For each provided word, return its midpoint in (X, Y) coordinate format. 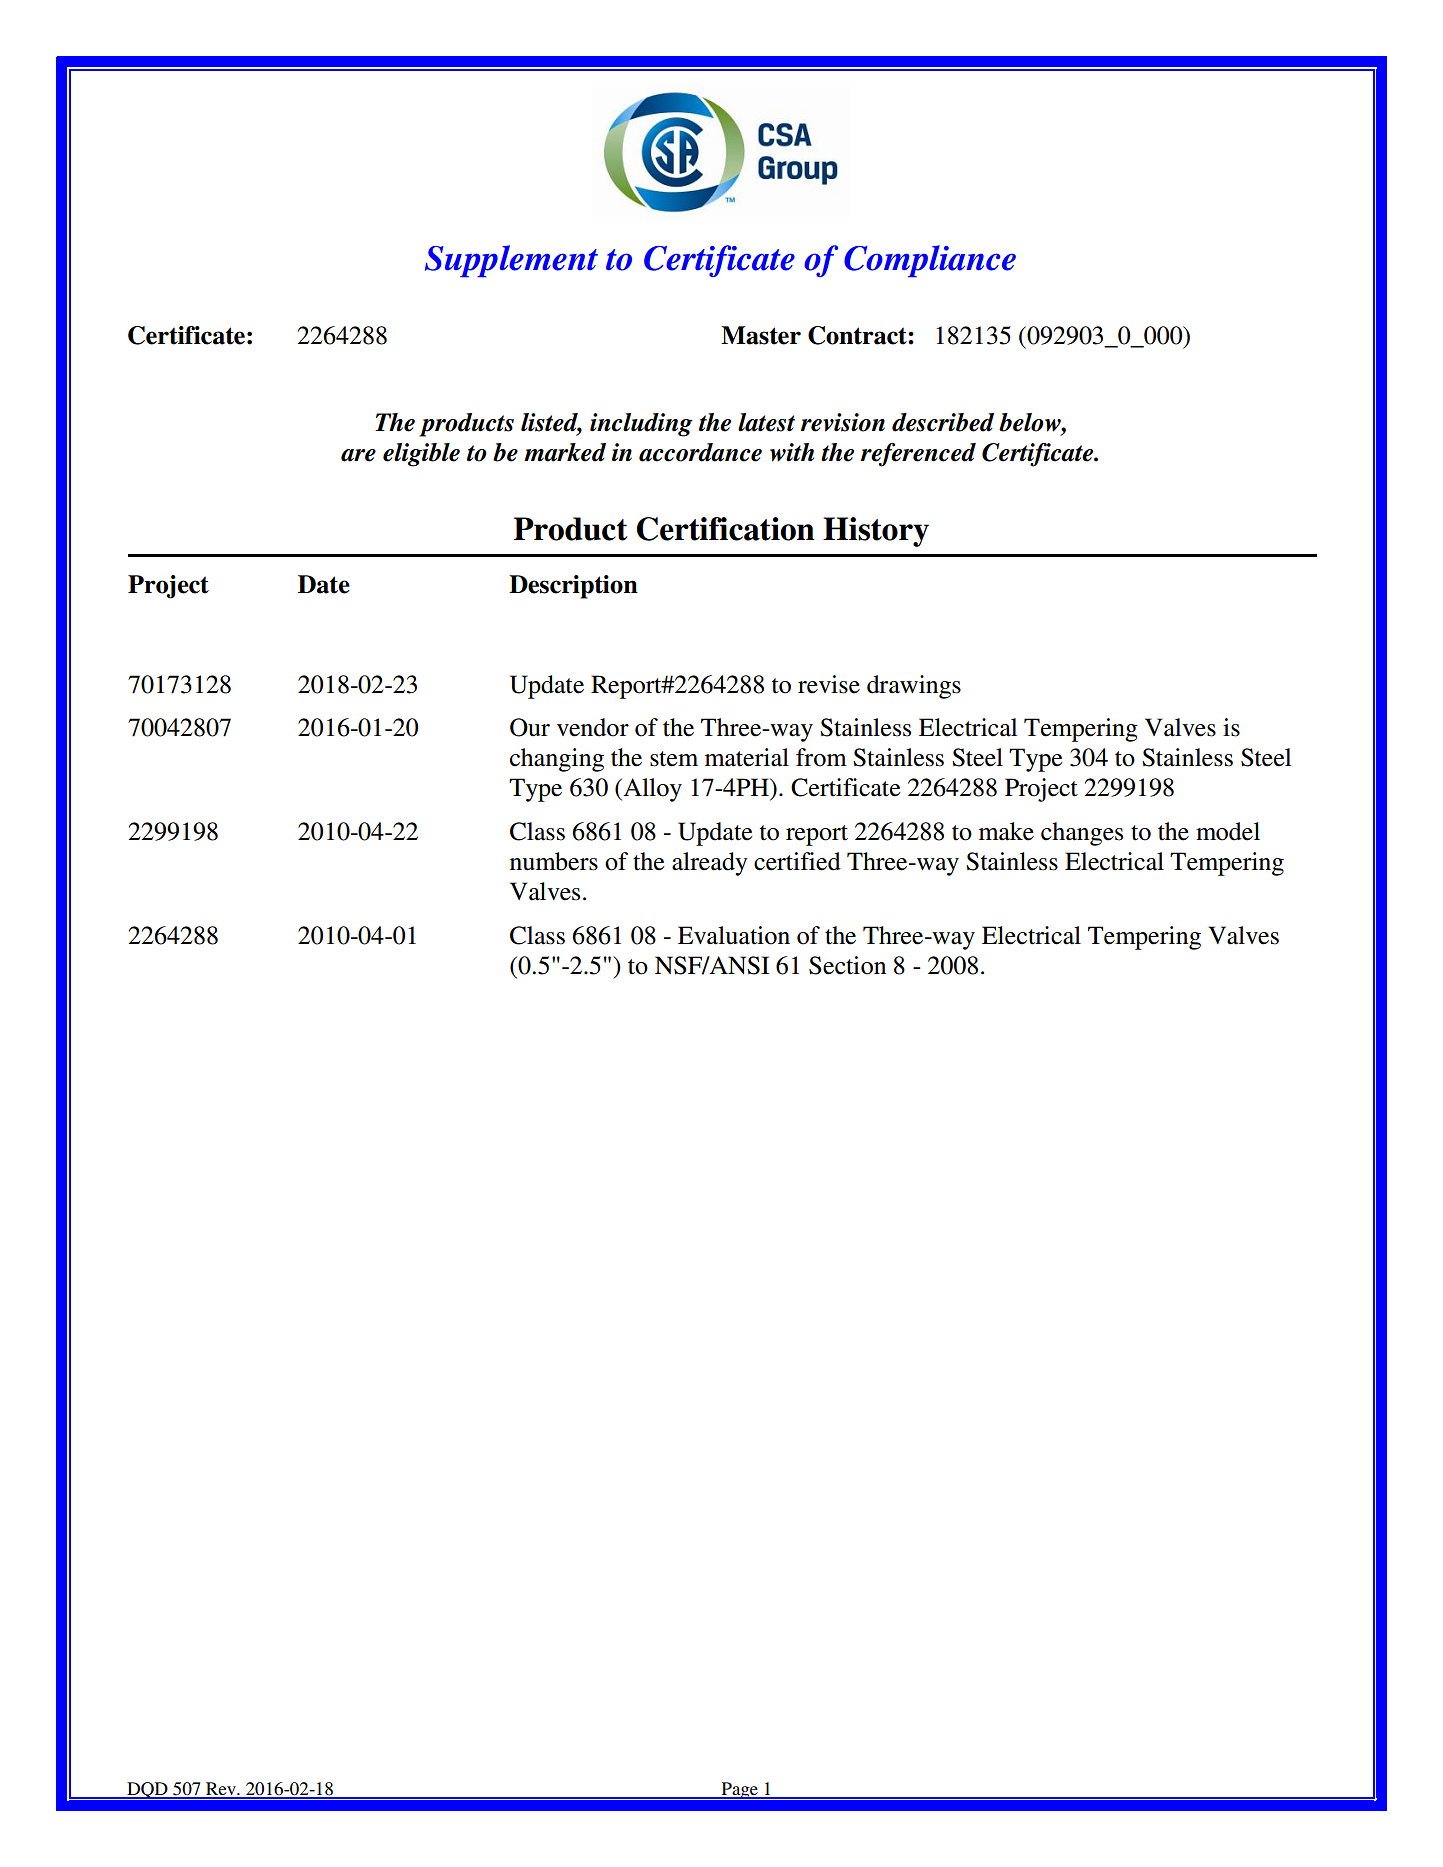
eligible (421, 455)
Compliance (930, 261)
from (821, 757)
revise (829, 684)
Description (573, 587)
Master (761, 335)
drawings (914, 687)
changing (557, 760)
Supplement (511, 261)
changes (1082, 834)
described (943, 422)
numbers (554, 861)
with (792, 452)
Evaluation (734, 935)
